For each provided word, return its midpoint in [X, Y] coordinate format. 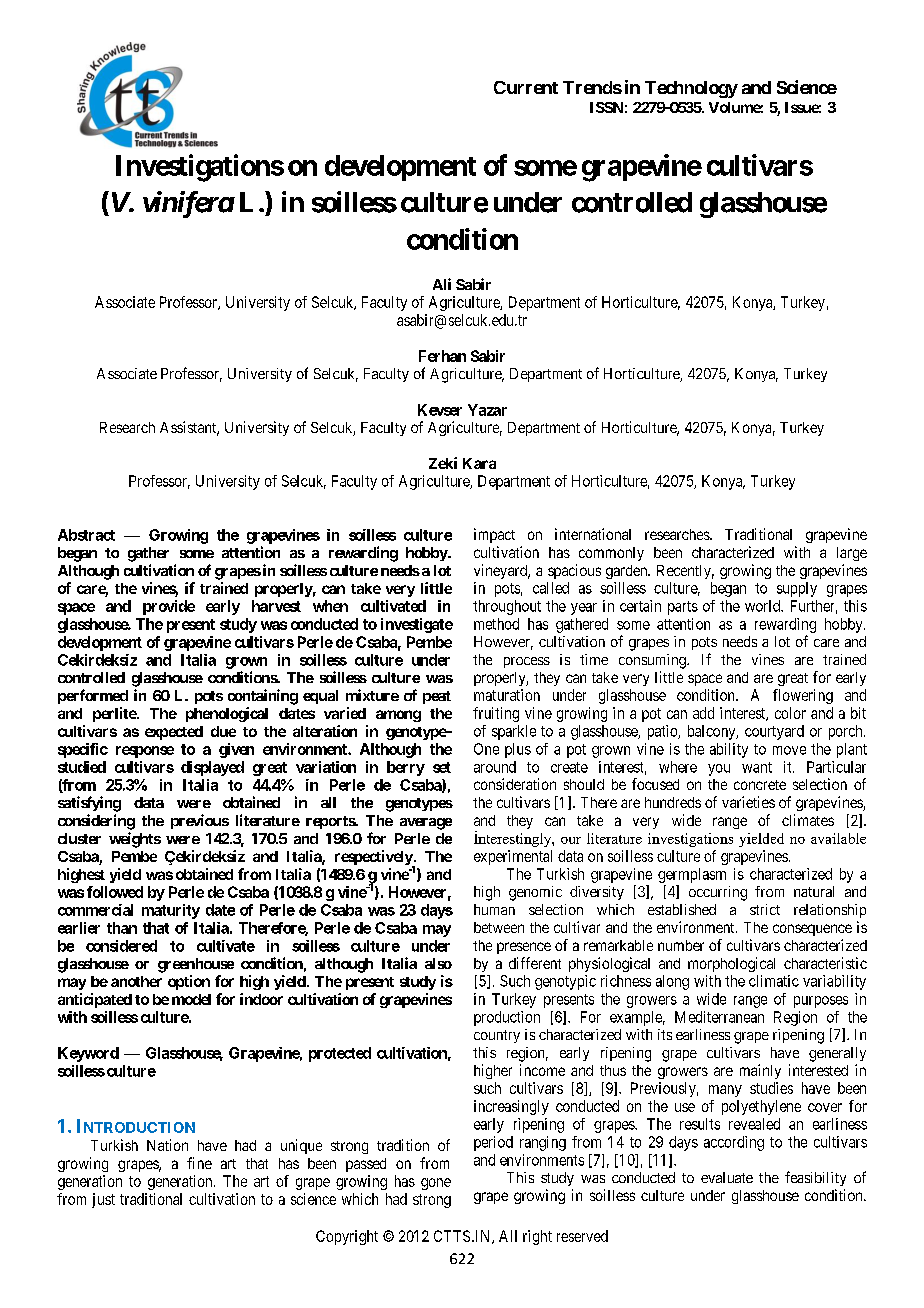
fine [199, 1163]
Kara [479, 463]
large [852, 554]
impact [494, 535]
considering [96, 822]
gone [436, 1184]
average [426, 824]
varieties [748, 802]
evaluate [727, 1177]
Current [526, 87]
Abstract [86, 535]
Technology [691, 89]
